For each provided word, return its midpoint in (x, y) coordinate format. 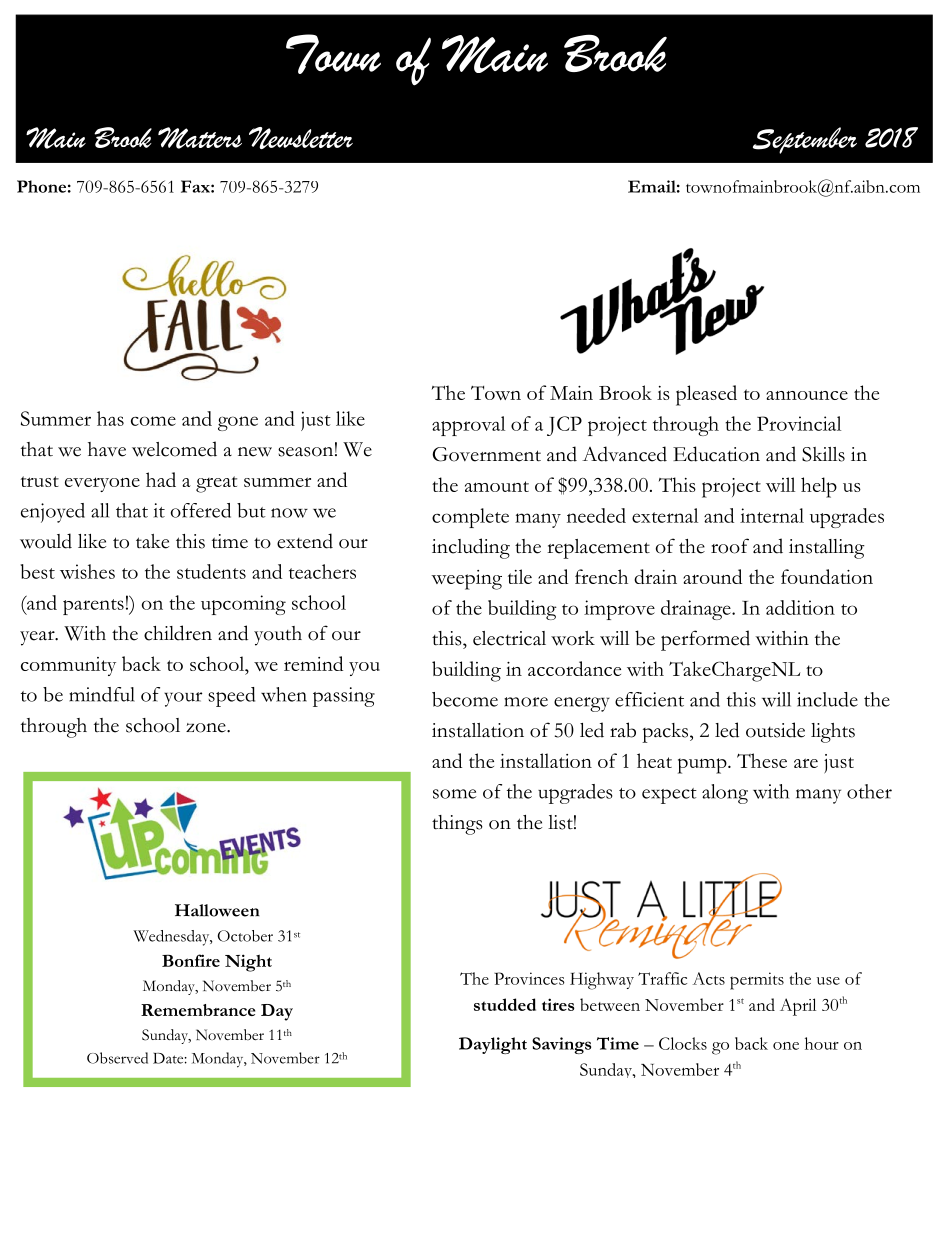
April (798, 1007)
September (805, 140)
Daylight (493, 1045)
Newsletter (301, 138)
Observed (117, 1058)
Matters (200, 138)
